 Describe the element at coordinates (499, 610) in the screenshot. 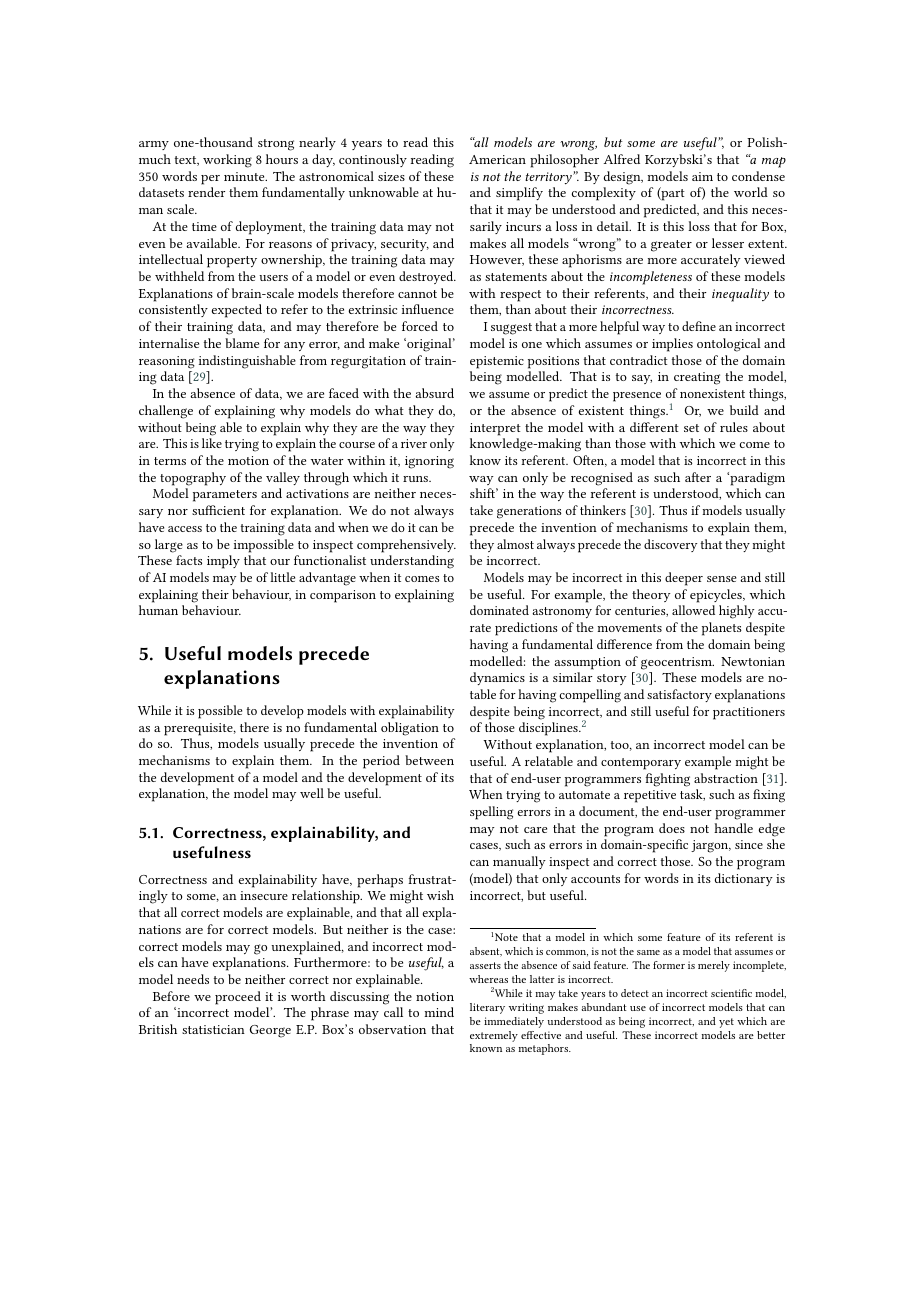

I see `dominated` at that location.
